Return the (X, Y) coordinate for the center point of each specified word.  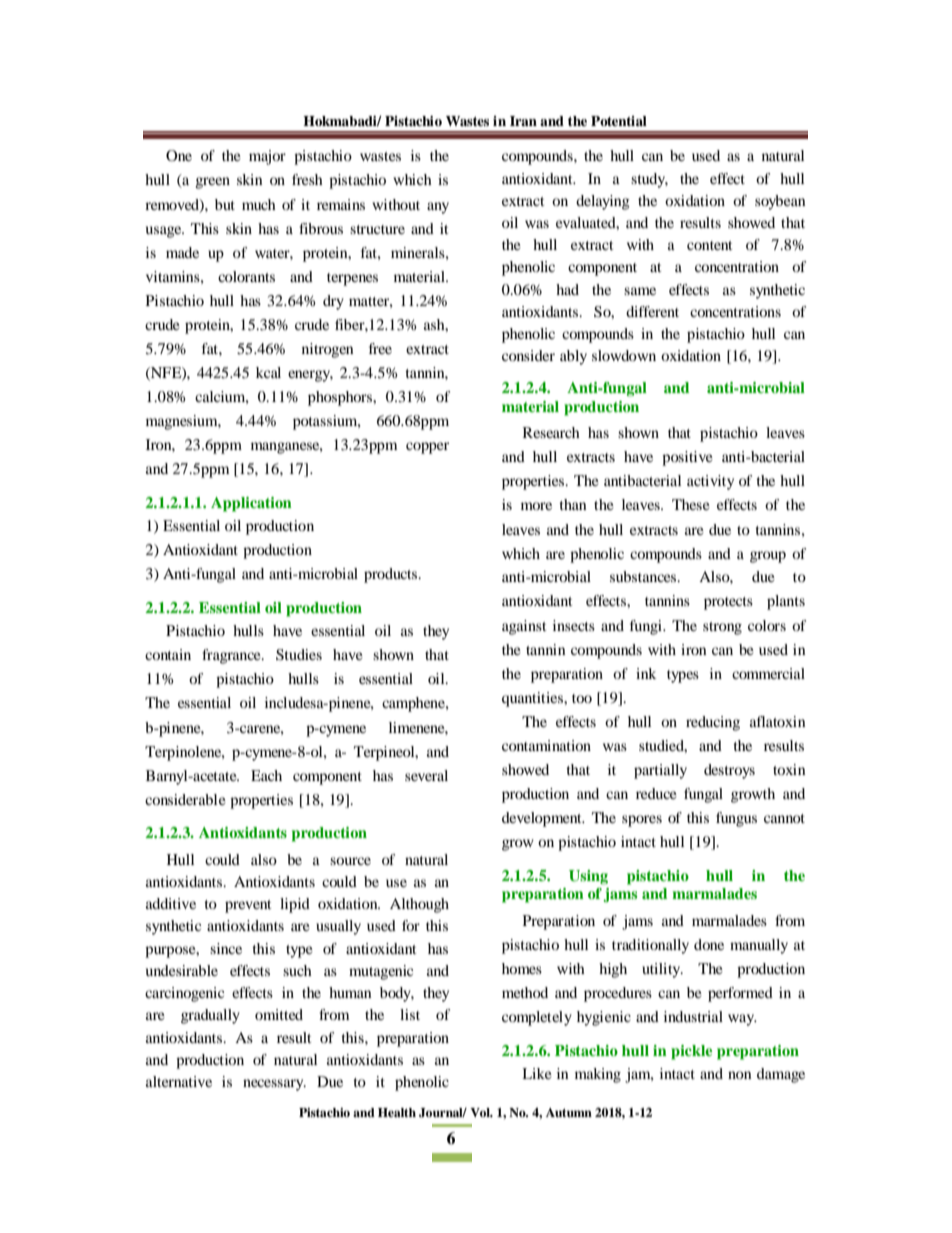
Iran (523, 121)
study (649, 180)
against (524, 627)
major (267, 157)
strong (722, 628)
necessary (274, 1085)
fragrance (232, 656)
